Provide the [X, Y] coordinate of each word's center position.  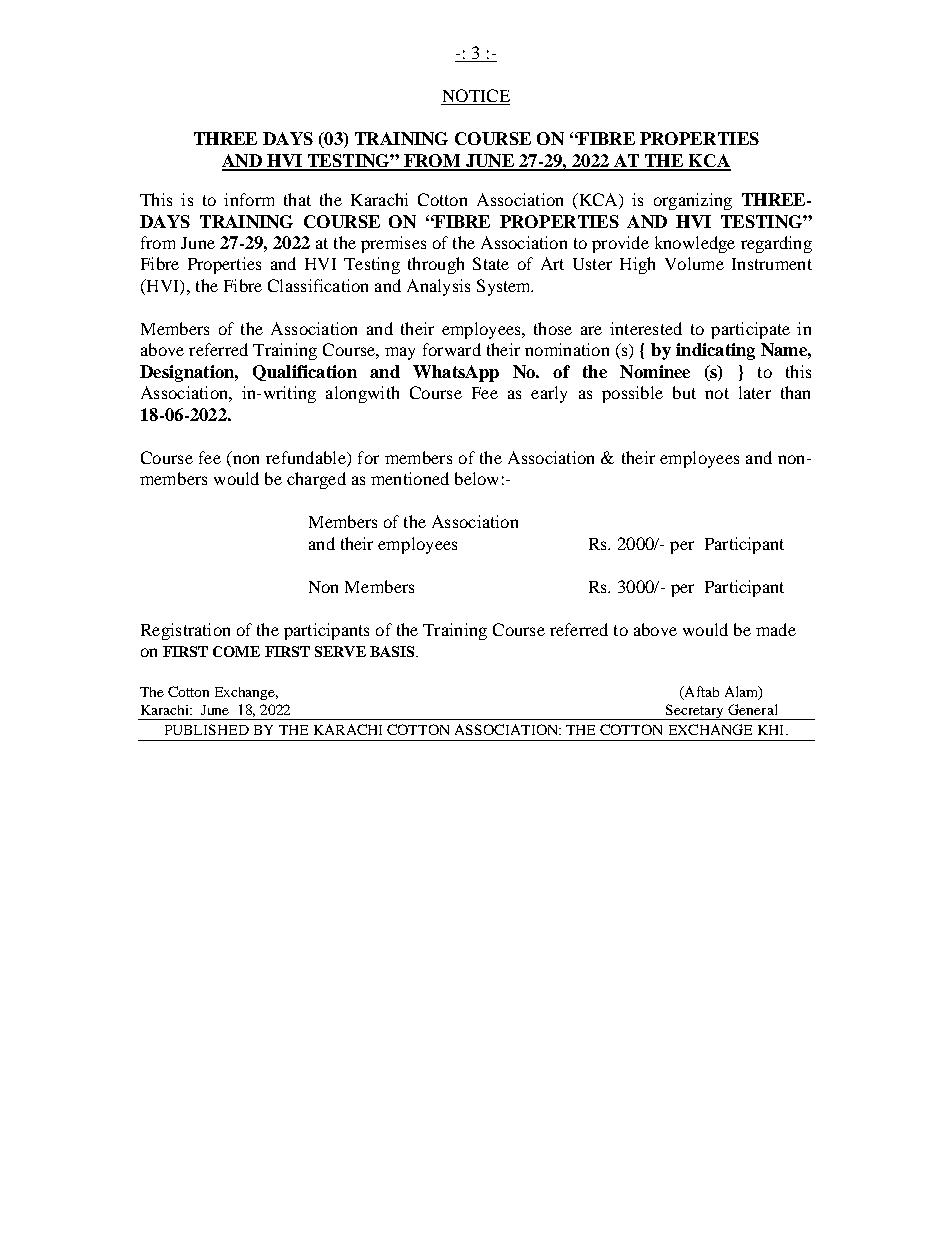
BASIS [393, 651]
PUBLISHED [207, 729]
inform [249, 199]
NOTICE [475, 97]
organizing [693, 201]
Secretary [695, 712]
